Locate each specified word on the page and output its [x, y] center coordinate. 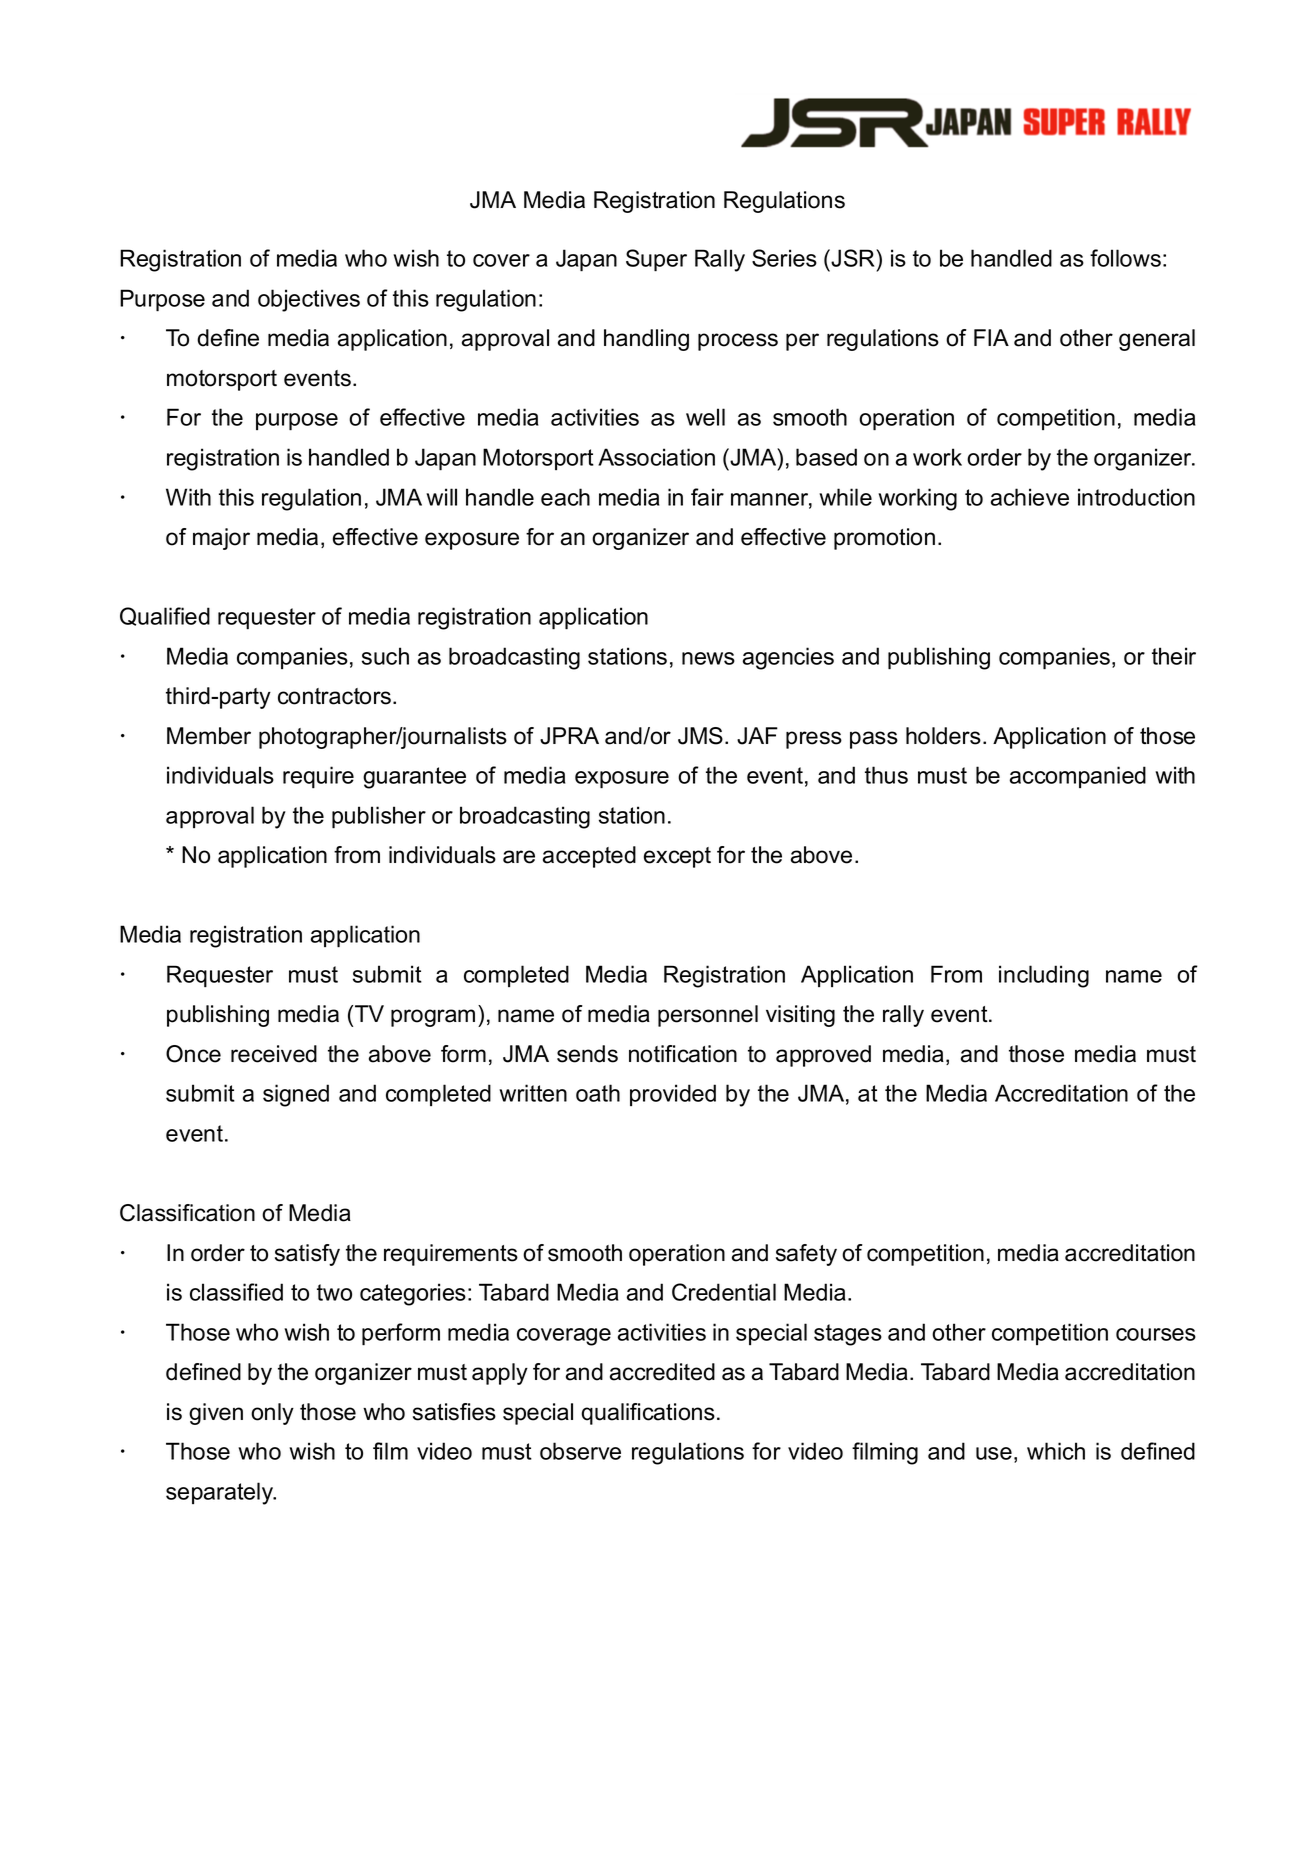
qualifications [648, 1414]
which [1056, 1451]
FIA [991, 337]
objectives [309, 300]
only [272, 1414]
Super [656, 260]
